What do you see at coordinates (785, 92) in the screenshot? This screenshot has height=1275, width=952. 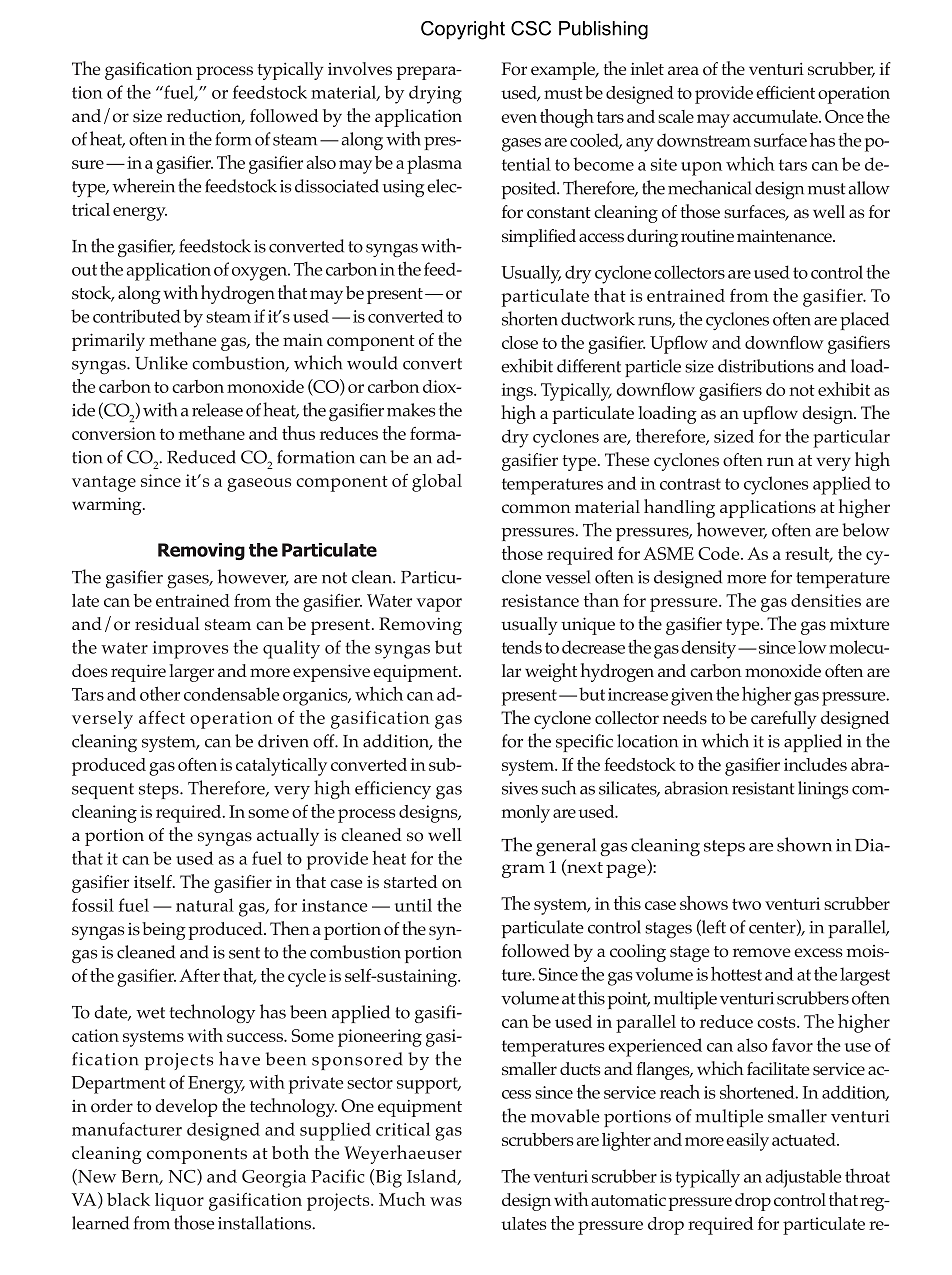 I see `efficient` at bounding box center [785, 92].
